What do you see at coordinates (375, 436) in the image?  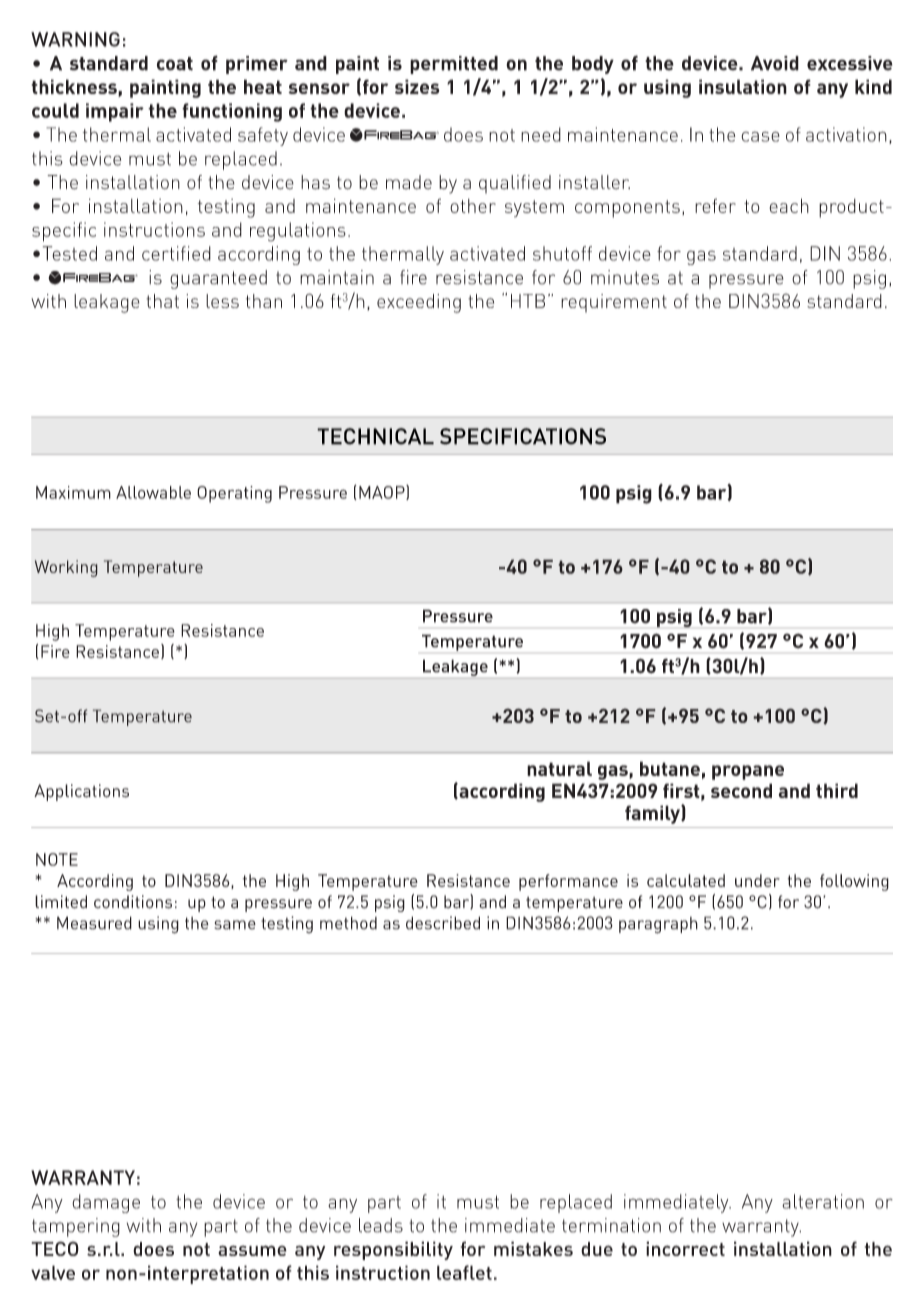 I see `TECHNICAL` at bounding box center [375, 436].
